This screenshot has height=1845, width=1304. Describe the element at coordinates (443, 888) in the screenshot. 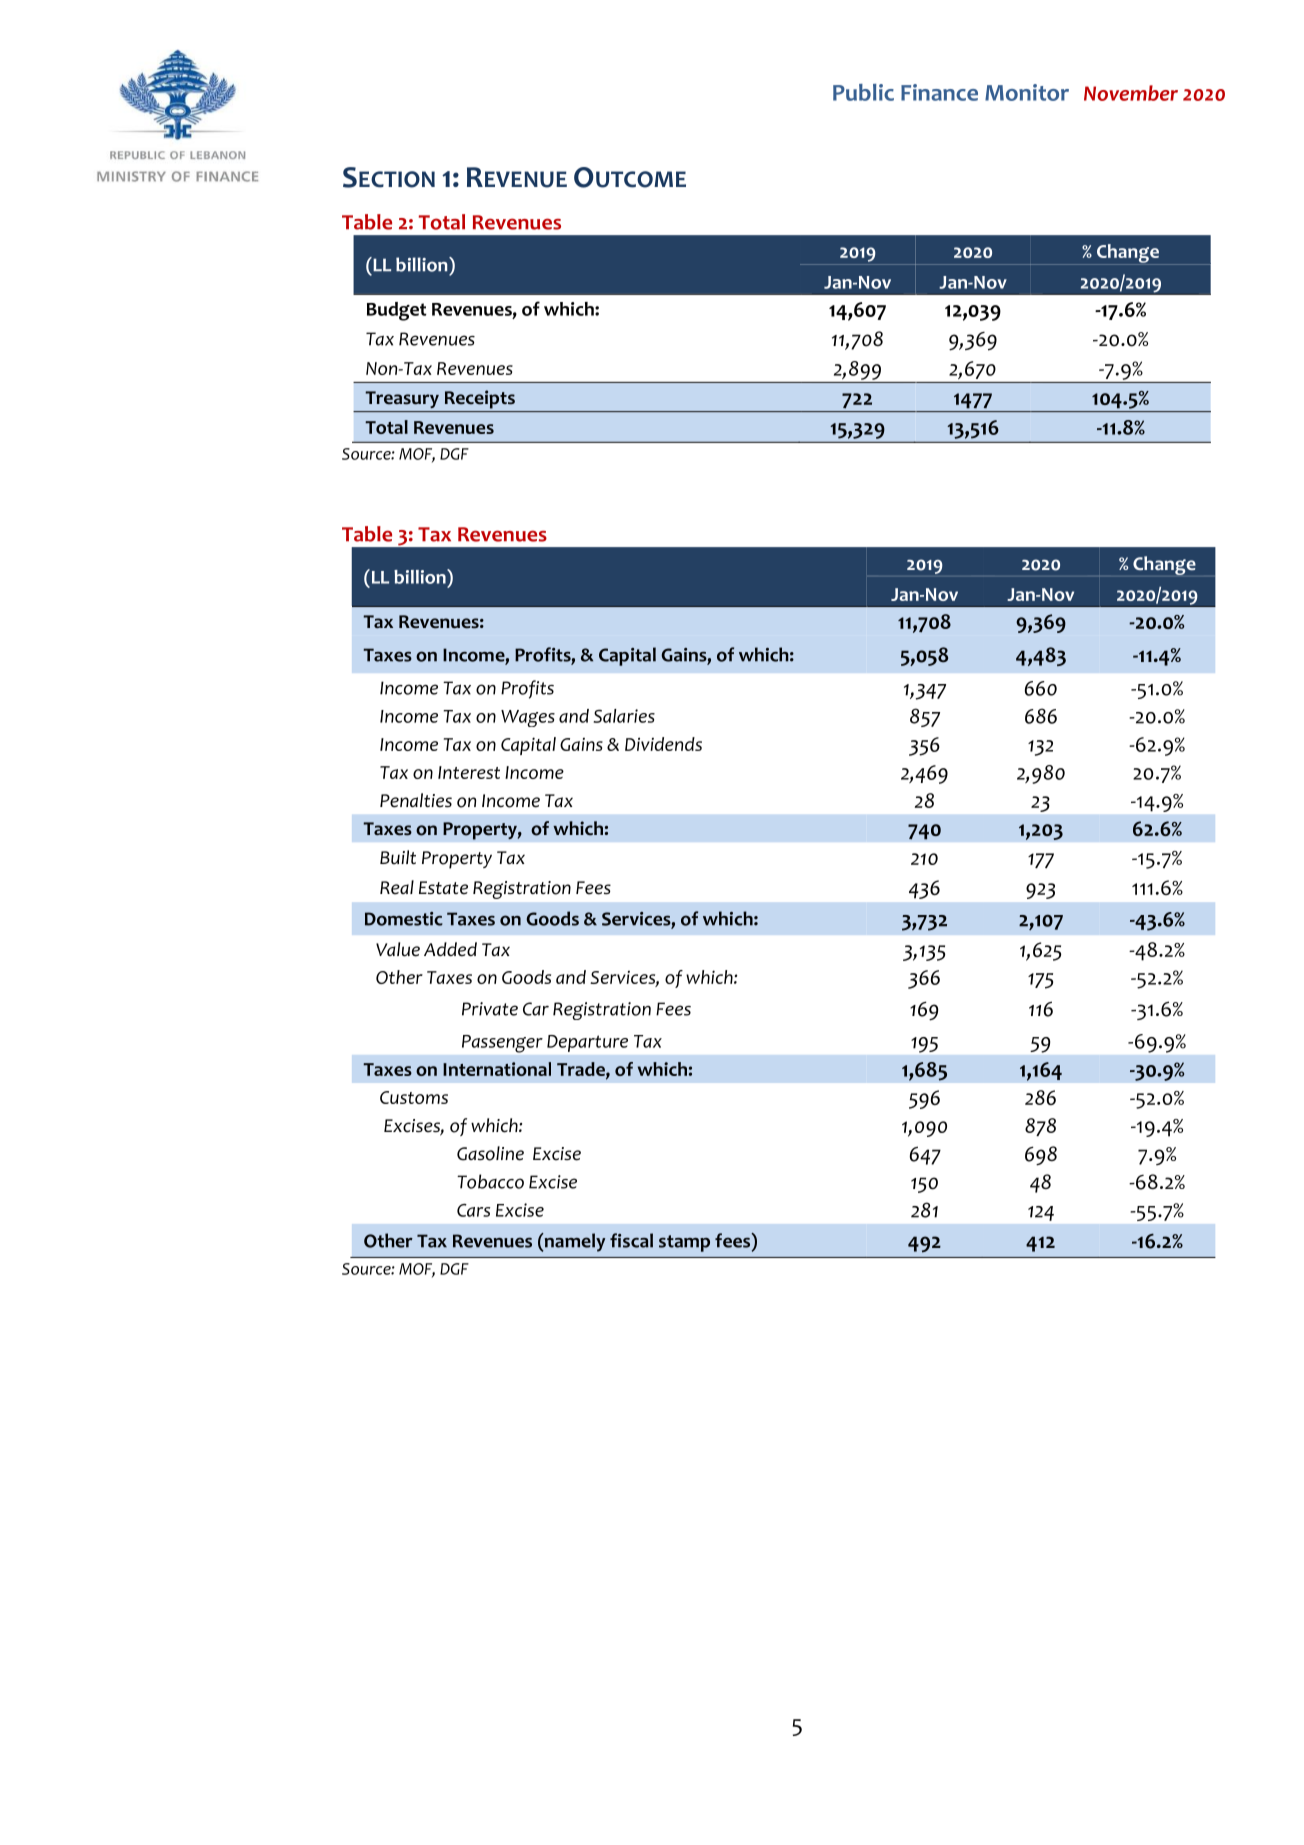

I see `Estate` at that location.
